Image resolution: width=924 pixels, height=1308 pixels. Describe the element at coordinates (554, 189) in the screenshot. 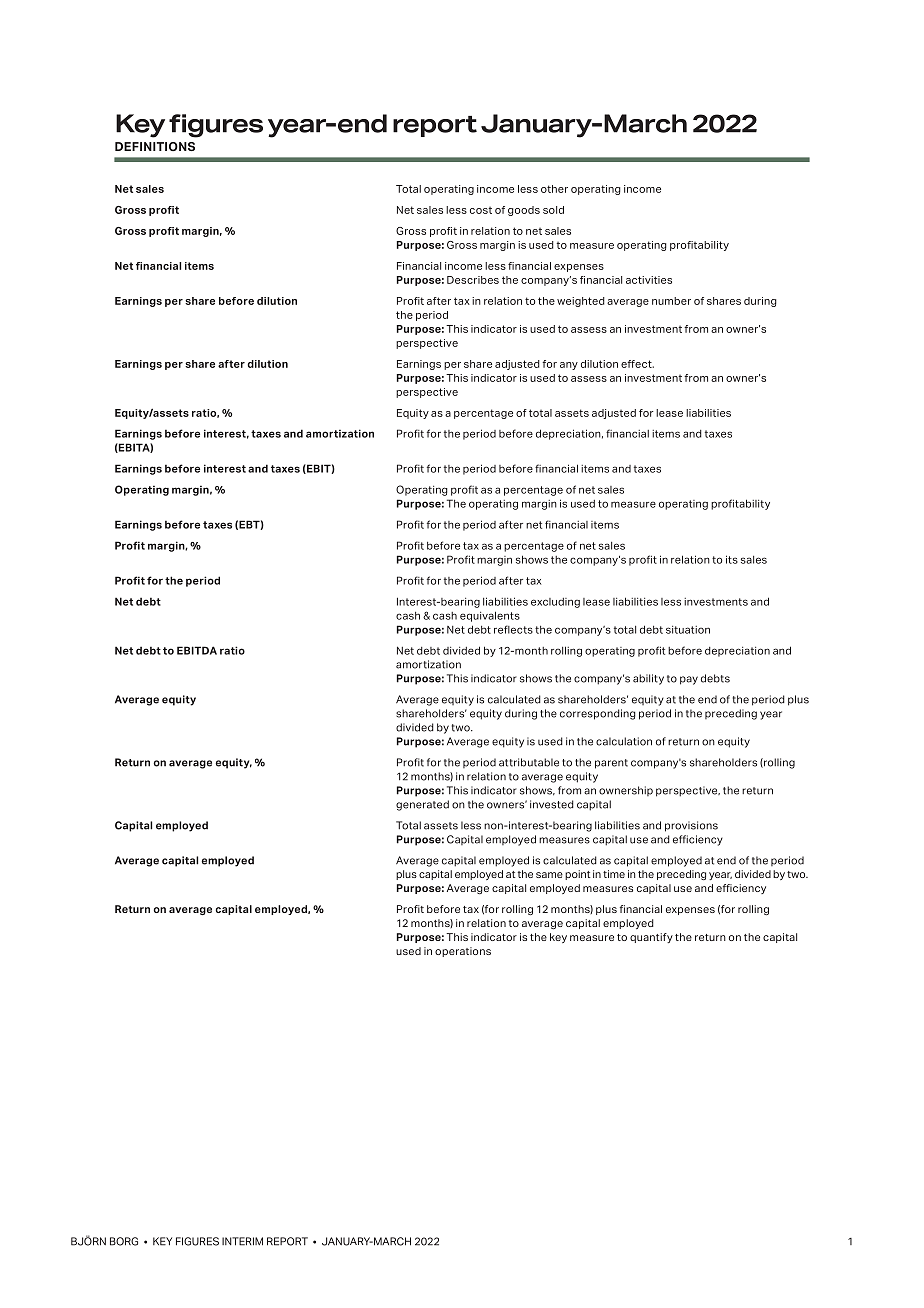

I see `other` at that location.
